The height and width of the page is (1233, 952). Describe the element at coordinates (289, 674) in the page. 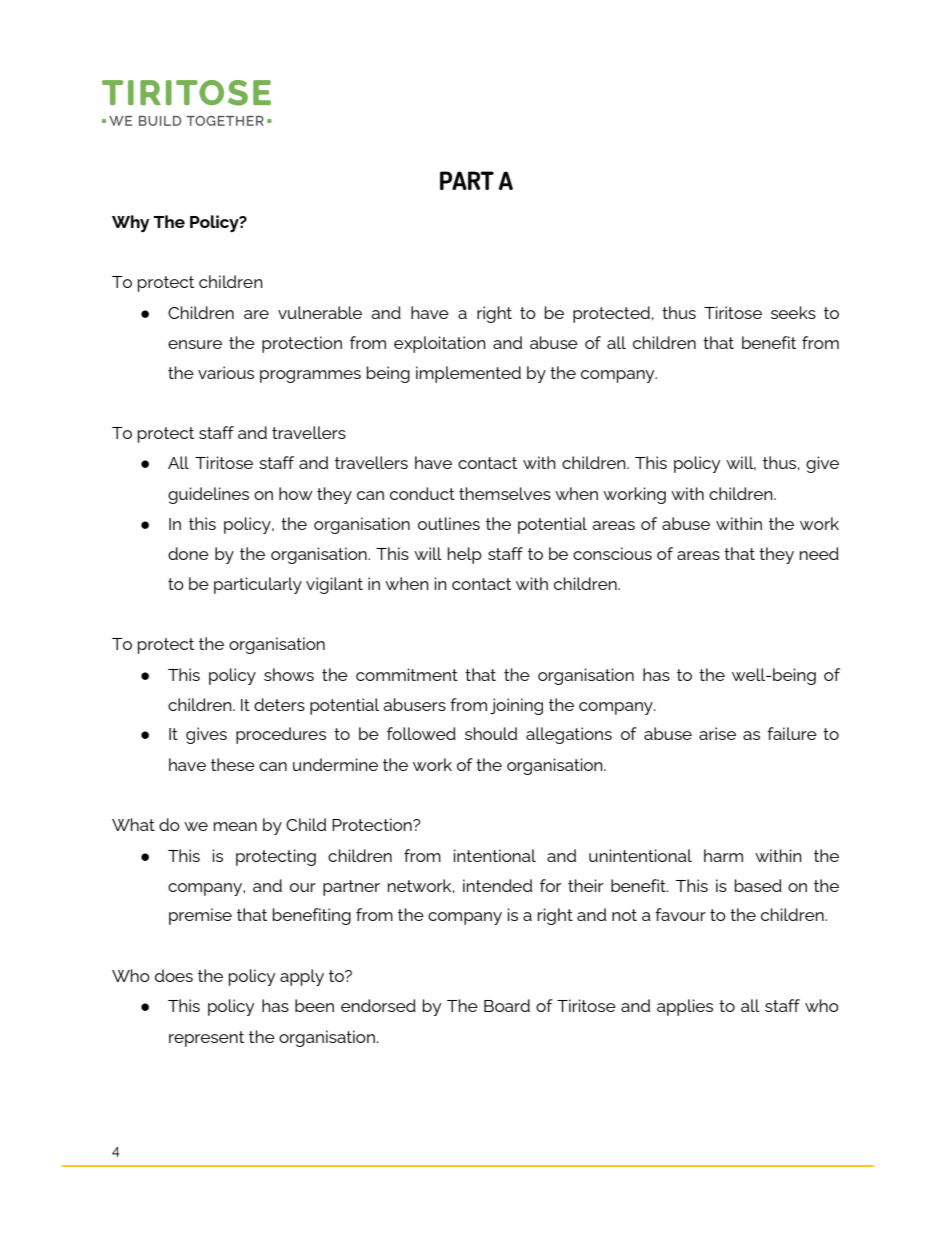

I see `shows` at that location.
